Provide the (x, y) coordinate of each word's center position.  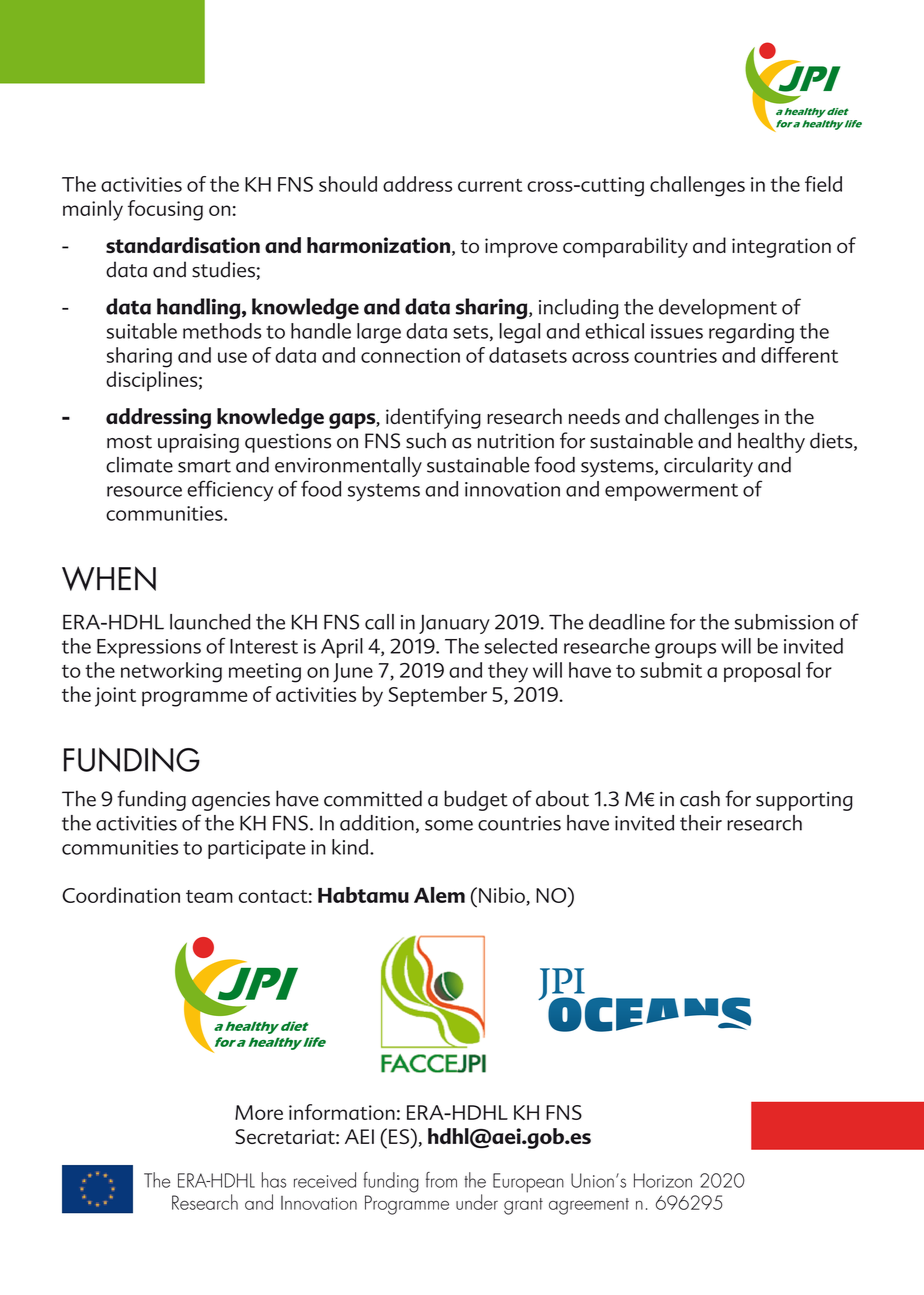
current (490, 185)
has (274, 1180)
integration (781, 248)
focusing (165, 210)
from (441, 1180)
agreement (589, 1206)
